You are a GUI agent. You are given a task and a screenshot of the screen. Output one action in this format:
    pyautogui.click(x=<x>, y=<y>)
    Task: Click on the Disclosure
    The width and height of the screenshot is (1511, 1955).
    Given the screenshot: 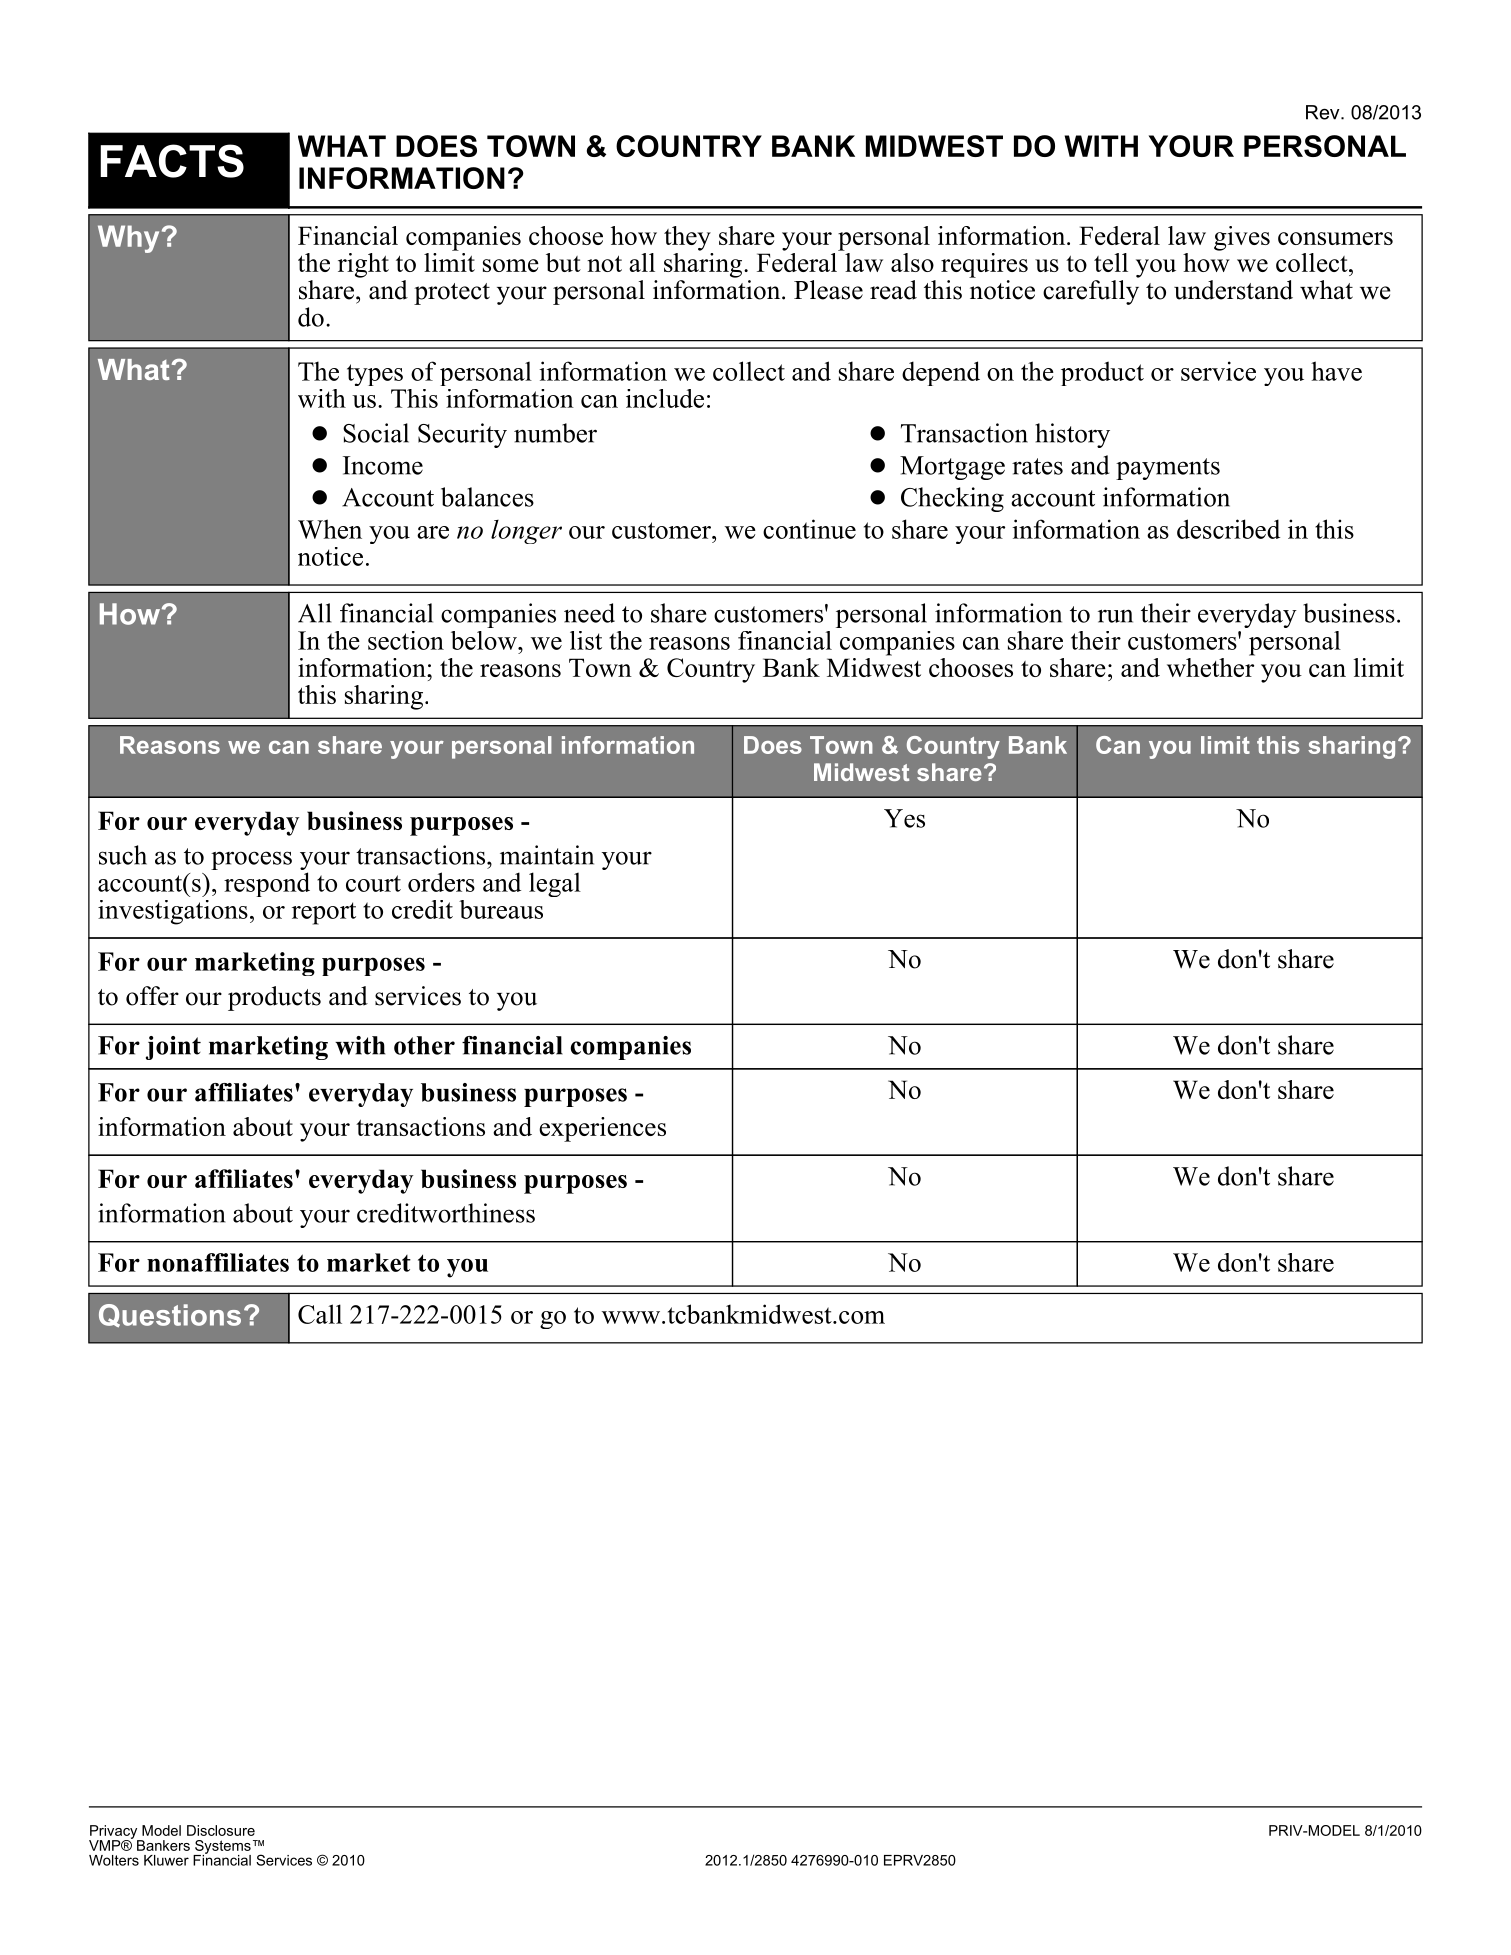 What is the action you would take?
    pyautogui.click(x=221, y=1830)
